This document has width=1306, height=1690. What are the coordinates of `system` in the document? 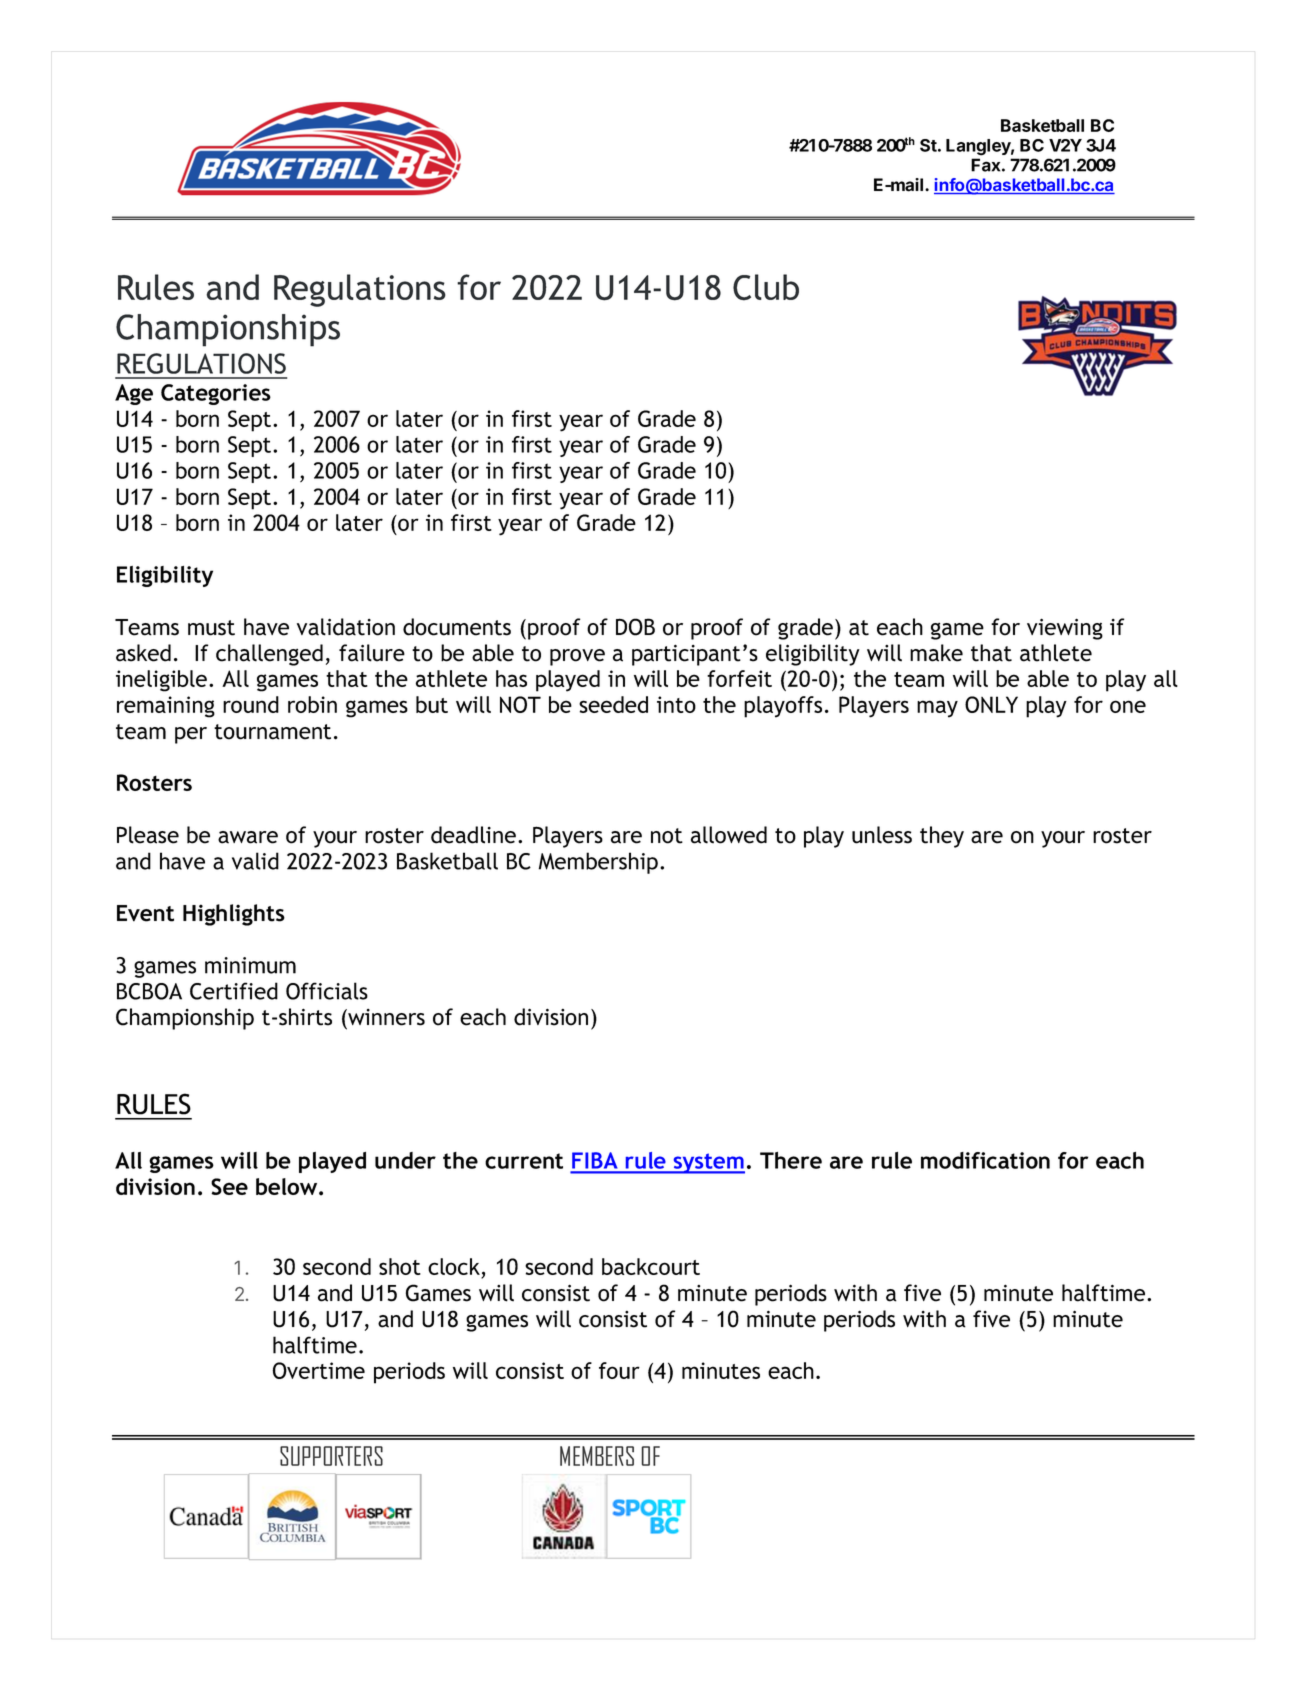 It's located at (708, 1163).
